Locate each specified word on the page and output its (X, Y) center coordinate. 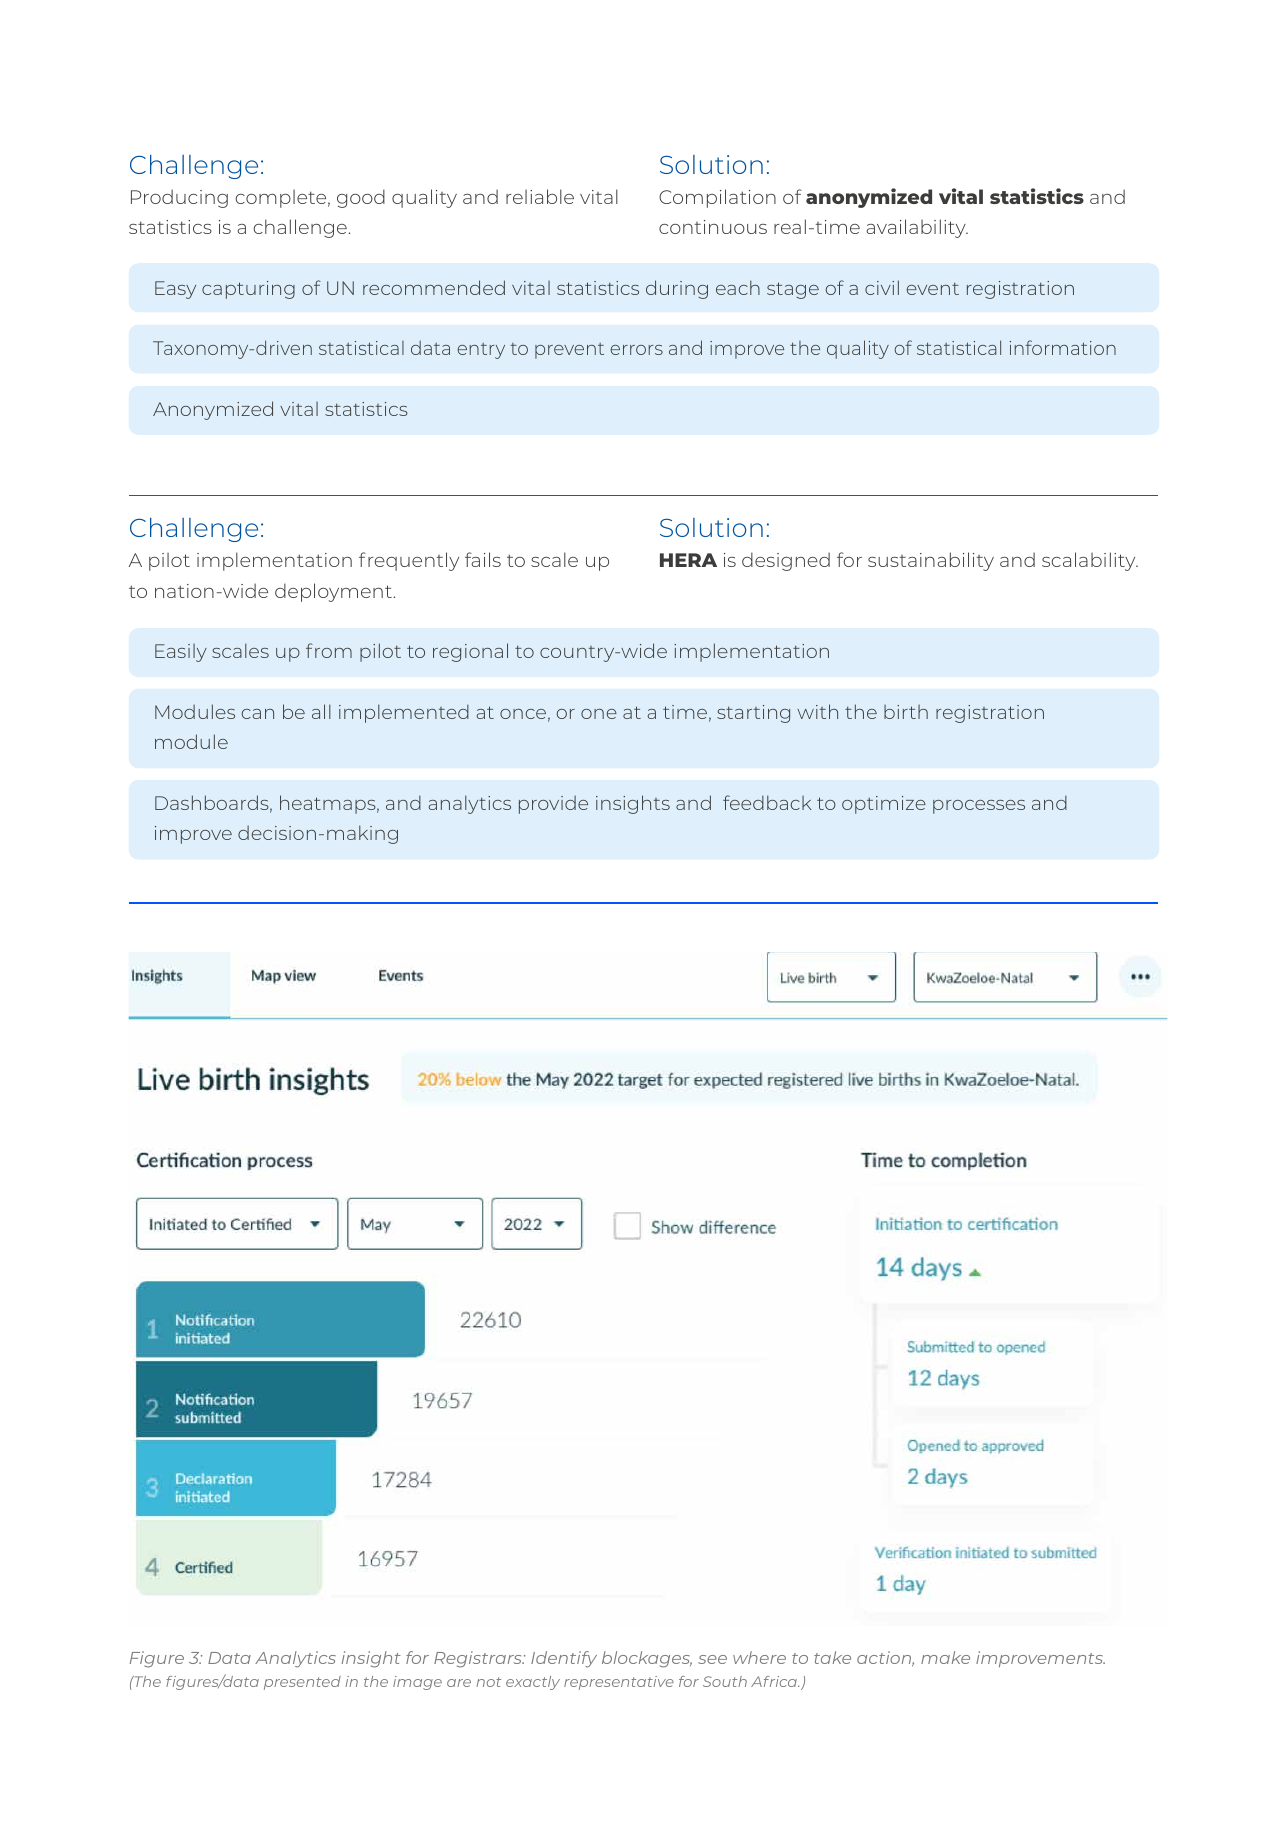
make (945, 1657)
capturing (248, 290)
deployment (333, 592)
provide (553, 805)
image (417, 1683)
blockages (647, 1659)
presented (302, 1683)
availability (917, 228)
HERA (688, 560)
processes (979, 807)
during (677, 289)
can (258, 714)
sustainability (931, 561)
